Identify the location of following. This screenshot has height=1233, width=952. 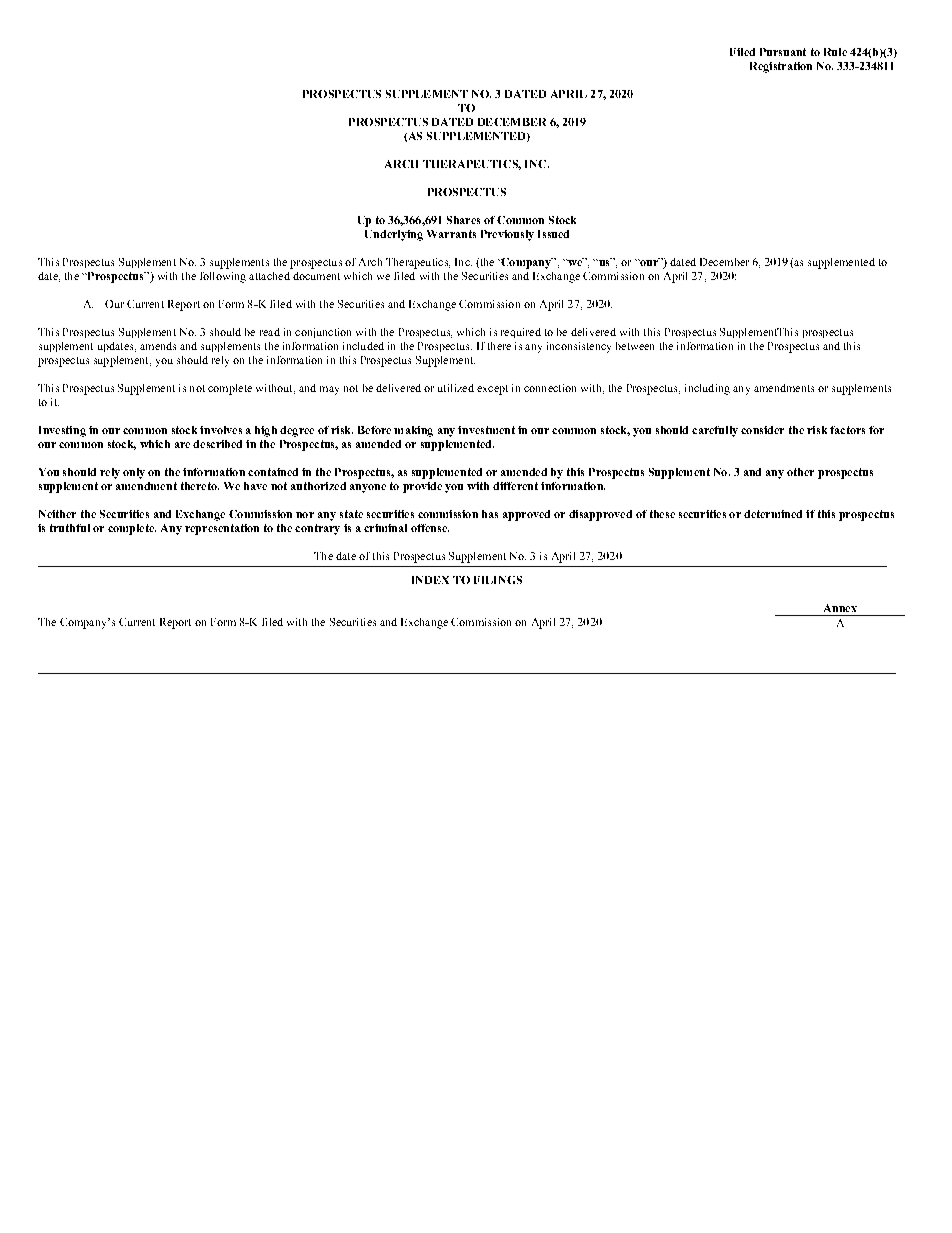
(223, 277).
